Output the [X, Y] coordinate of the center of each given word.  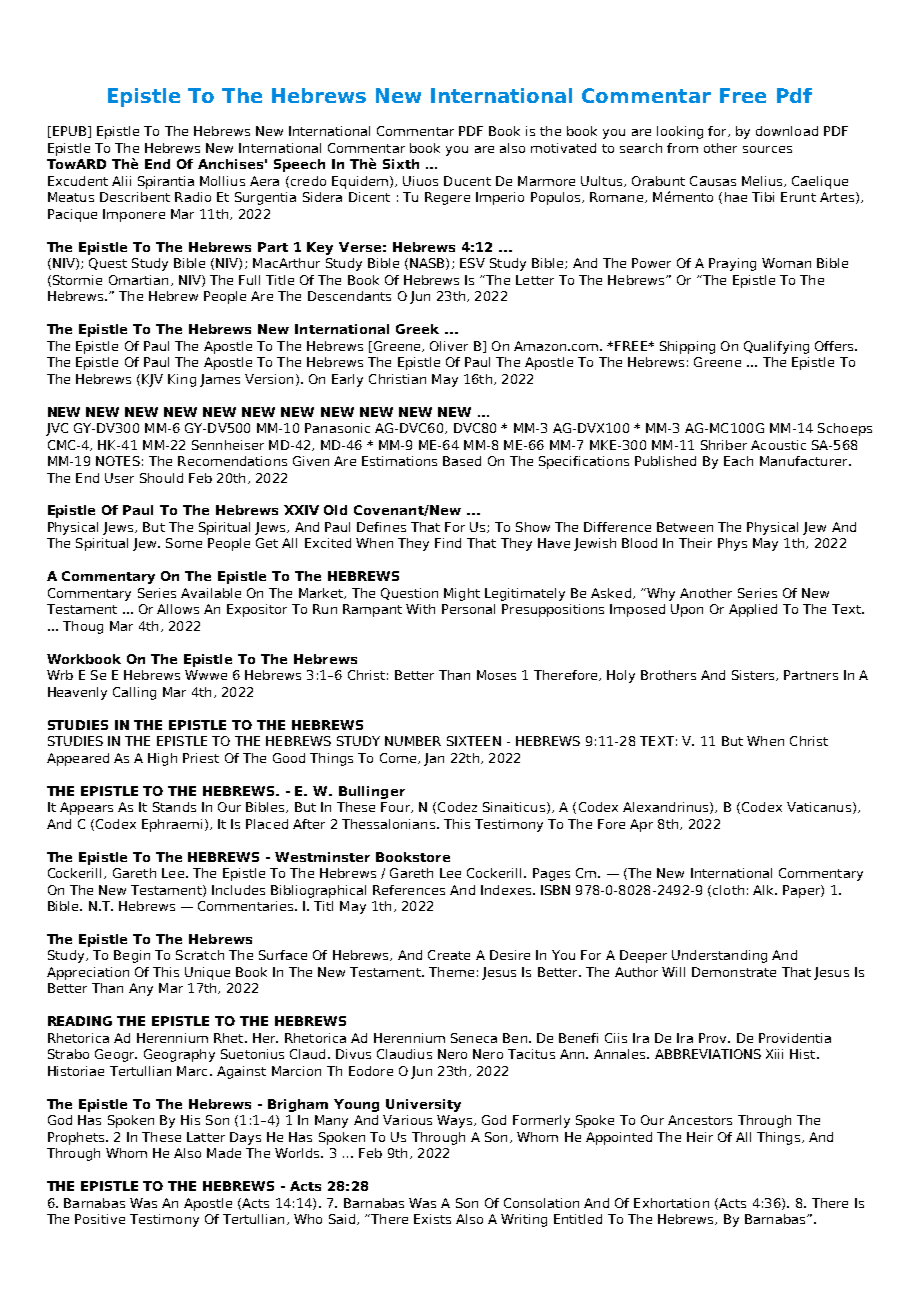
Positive [100, 1219]
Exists [432, 1219]
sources [767, 149]
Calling [134, 693]
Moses [496, 675]
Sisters [754, 675]
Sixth [401, 164]
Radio [193, 197]
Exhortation [671, 1203]
